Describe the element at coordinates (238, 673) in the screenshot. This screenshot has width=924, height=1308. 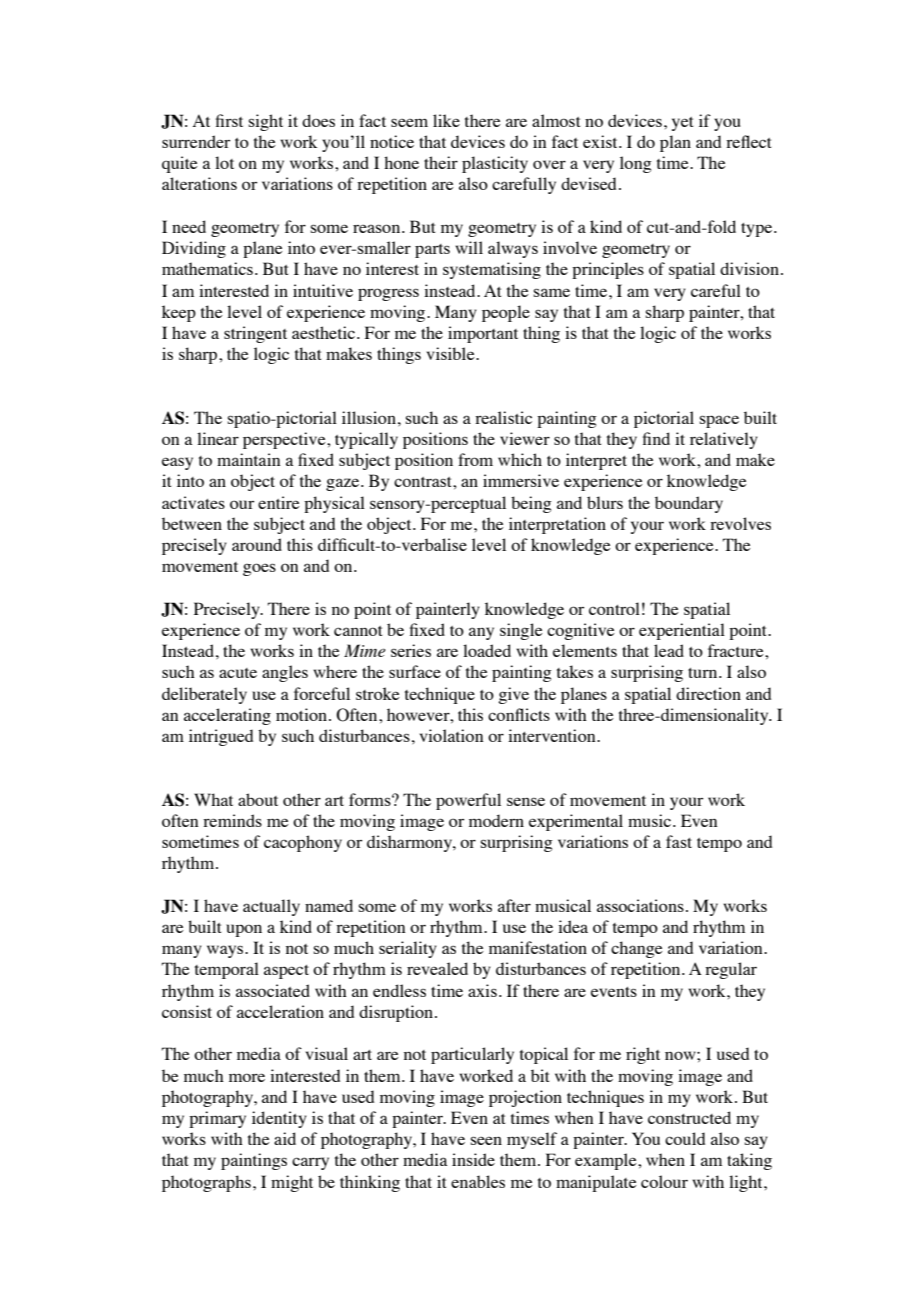
I see `acute` at that location.
